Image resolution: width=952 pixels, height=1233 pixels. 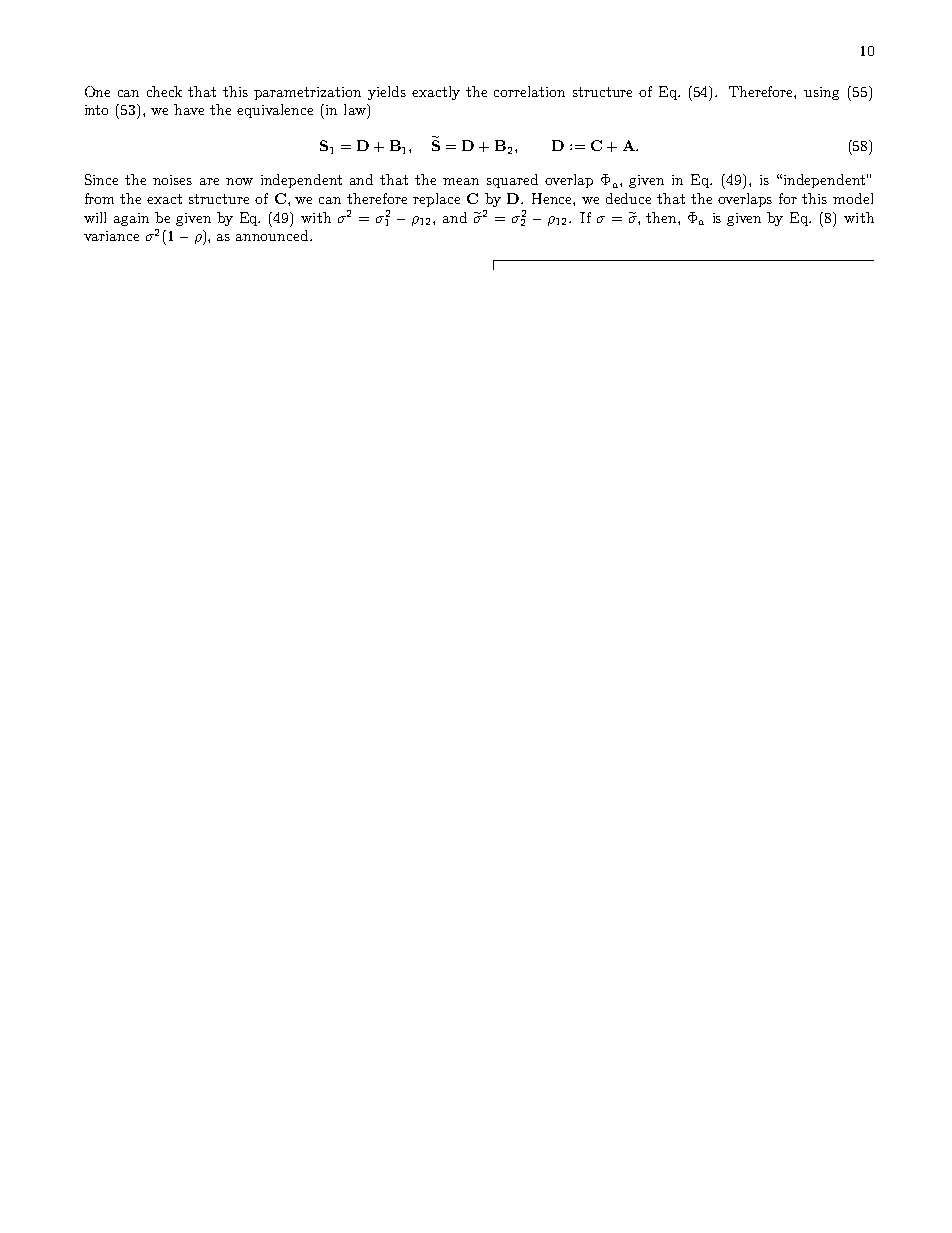 What do you see at coordinates (111, 236) in the page?
I see `variance` at bounding box center [111, 236].
